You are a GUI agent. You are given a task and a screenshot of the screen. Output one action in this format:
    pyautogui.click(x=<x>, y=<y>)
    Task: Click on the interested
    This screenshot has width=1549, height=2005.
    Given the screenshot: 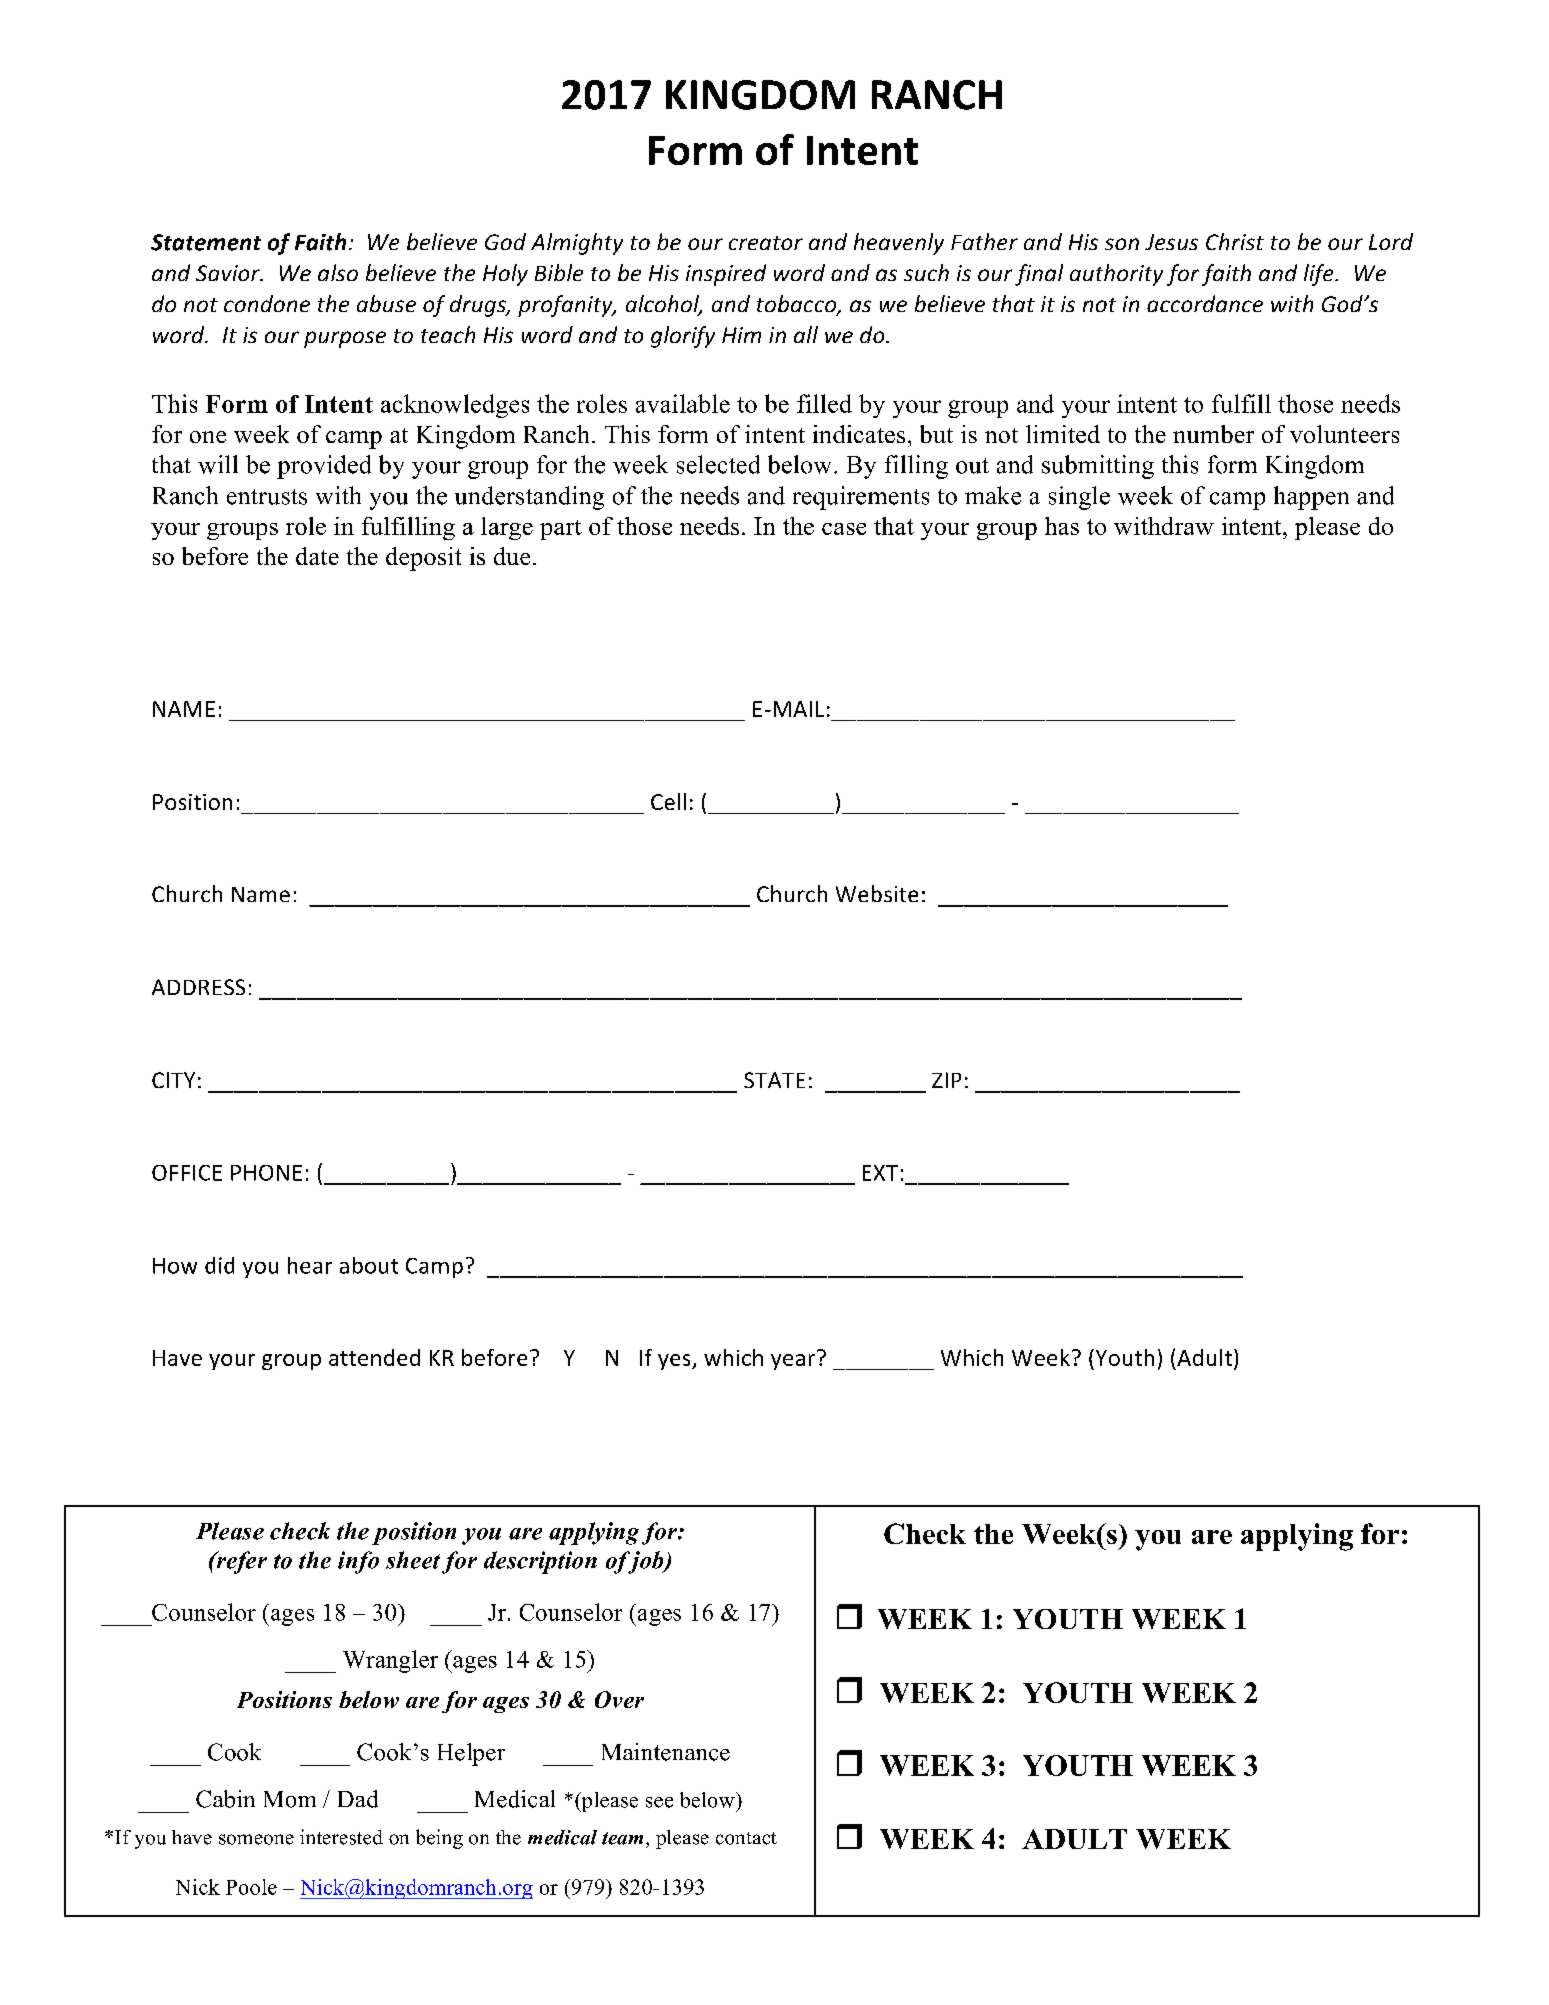 What is the action you would take?
    pyautogui.click(x=341, y=1837)
